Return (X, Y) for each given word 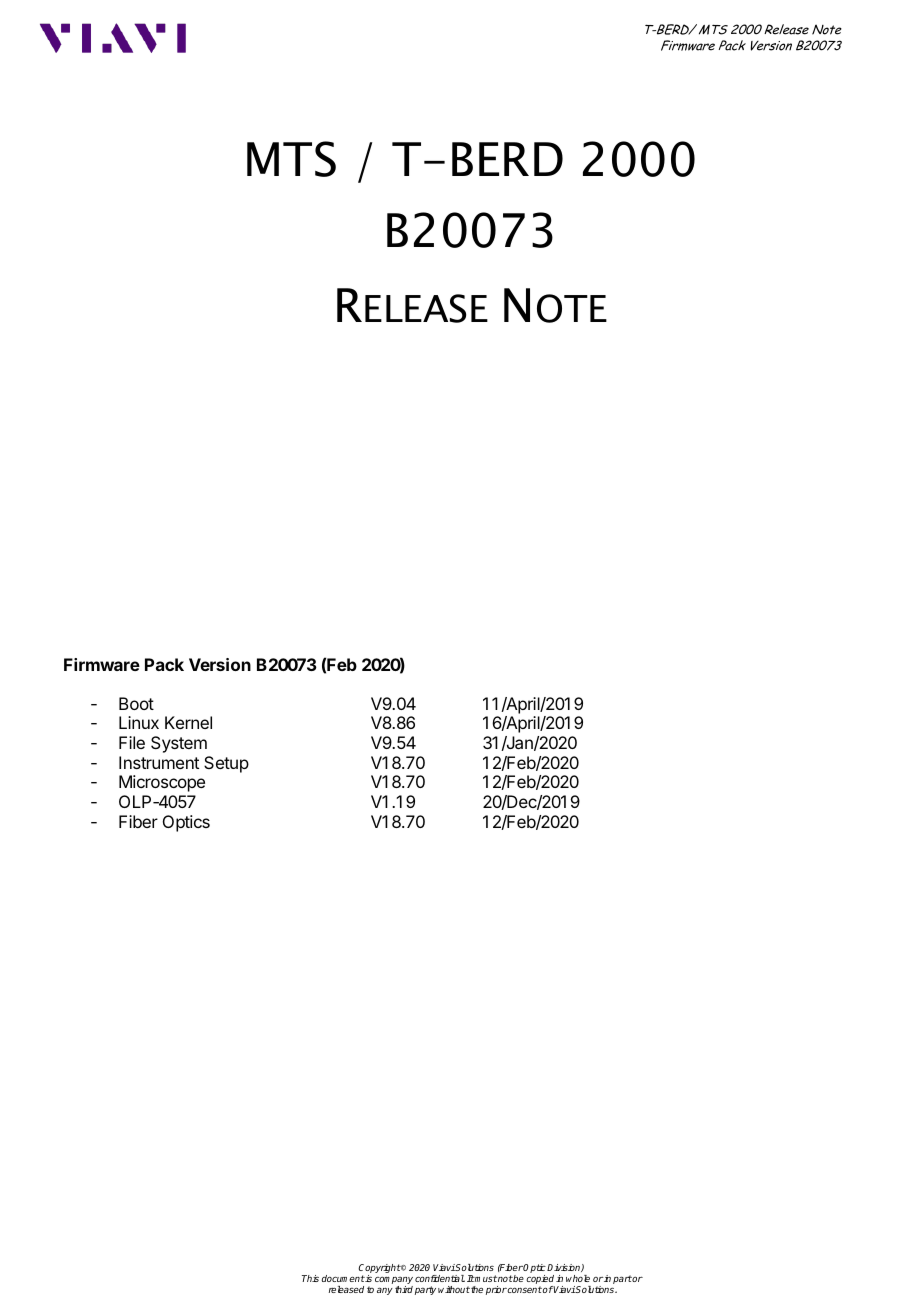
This (310, 1278)
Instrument (159, 762)
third (404, 1289)
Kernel (188, 722)
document (343, 1278)
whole (578, 1278)
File (132, 742)
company (394, 1282)
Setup (226, 764)
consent (524, 1289)
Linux (139, 722)
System (179, 744)
